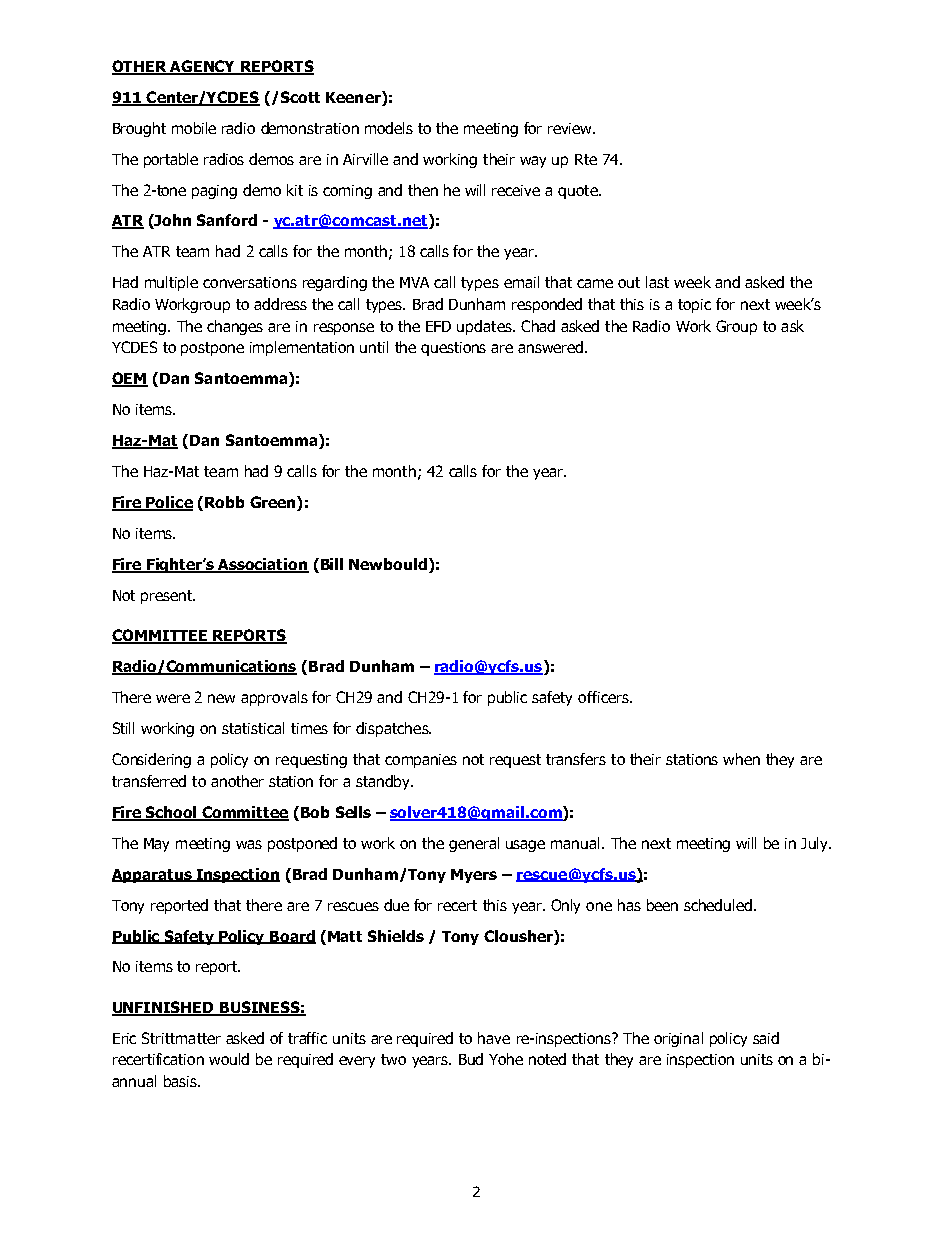  I want to click on AGENCY, so click(203, 67).
